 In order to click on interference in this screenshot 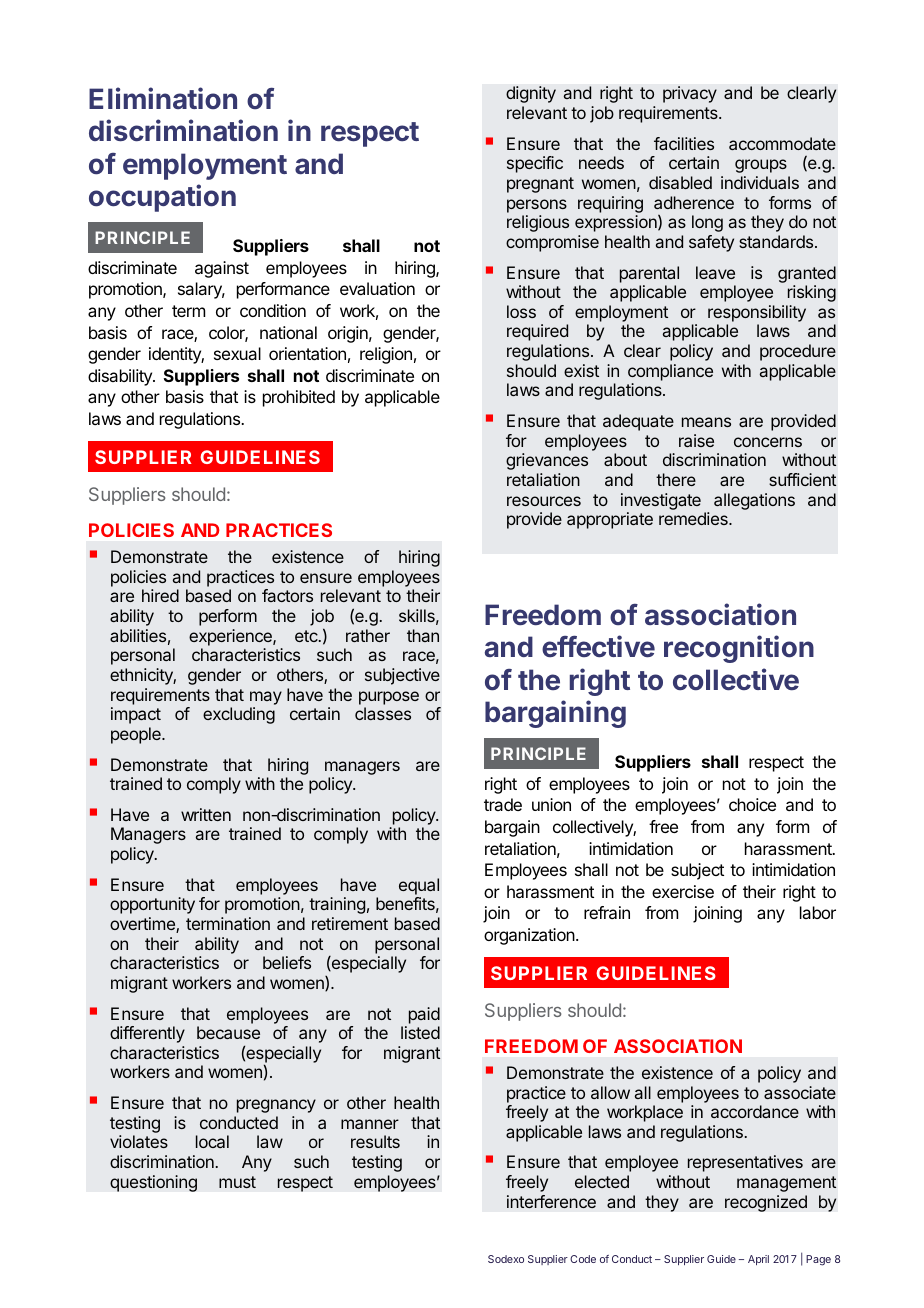, I will do `click(551, 1201)`.
